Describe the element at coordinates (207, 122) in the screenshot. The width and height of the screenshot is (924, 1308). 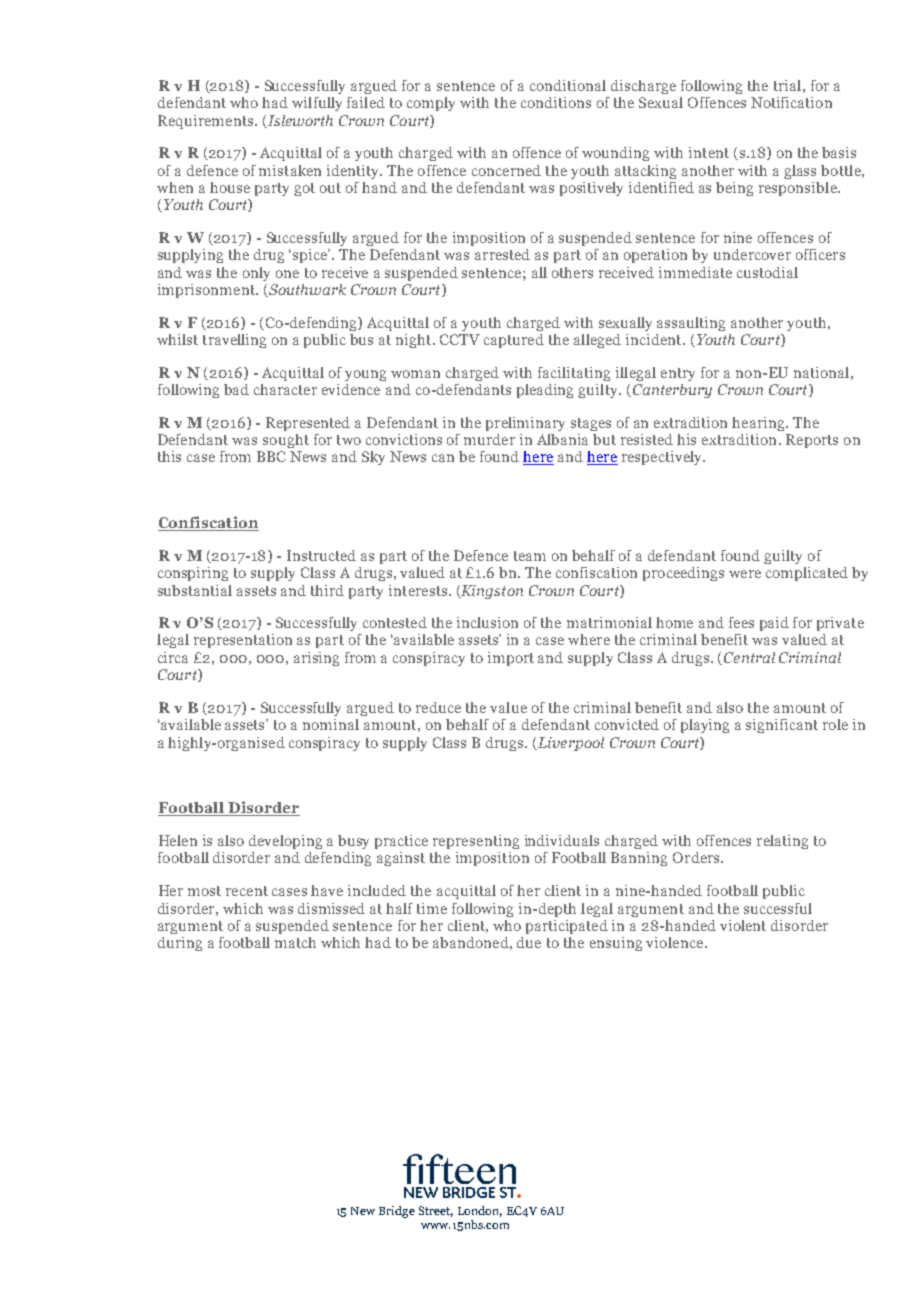
I see `Requirements` at that location.
